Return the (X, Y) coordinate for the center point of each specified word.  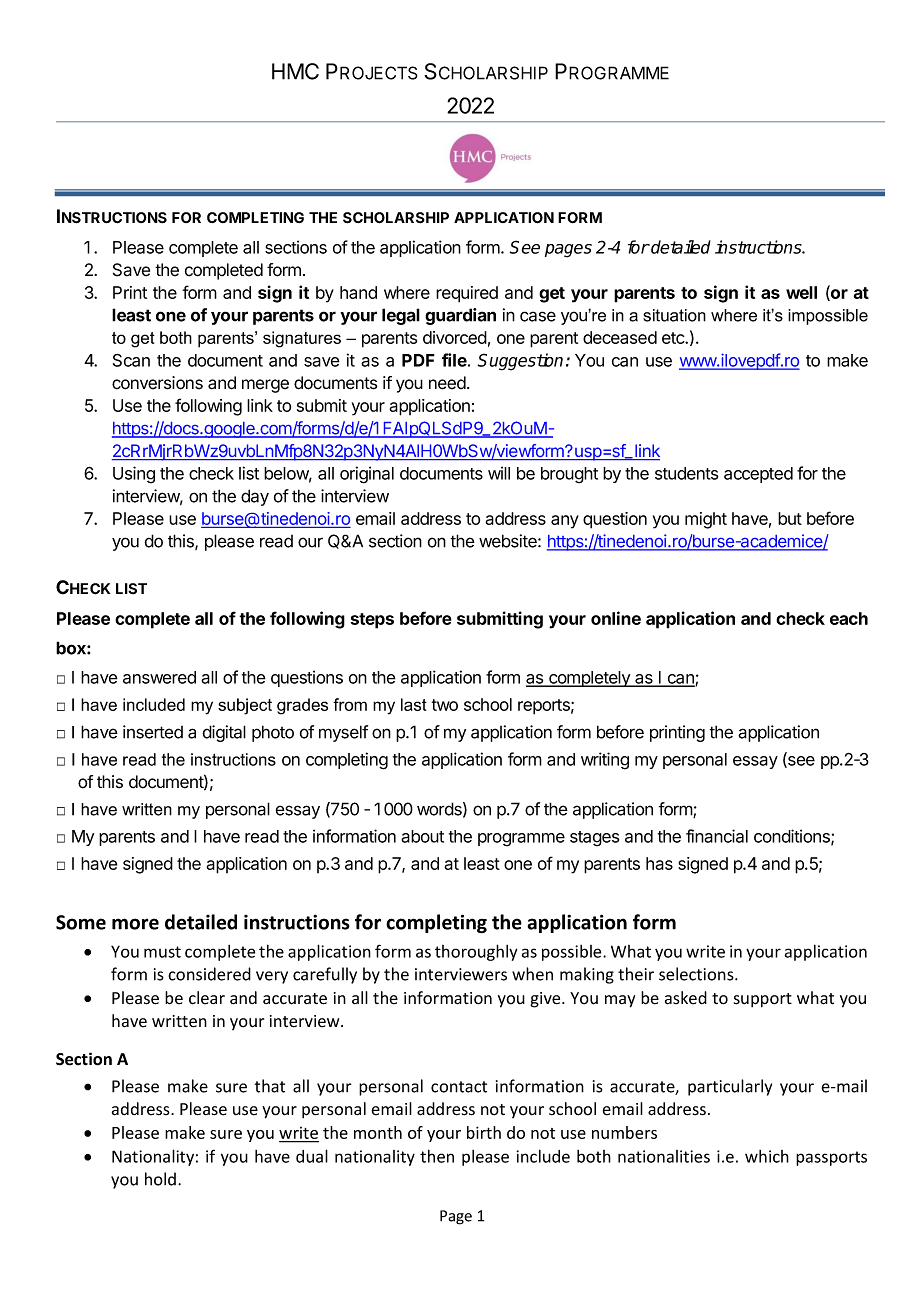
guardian (460, 316)
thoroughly (476, 952)
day (255, 497)
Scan (131, 360)
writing (605, 761)
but (790, 518)
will (499, 473)
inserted (153, 732)
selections (697, 974)
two (445, 705)
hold (160, 1179)
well (801, 292)
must (162, 952)
